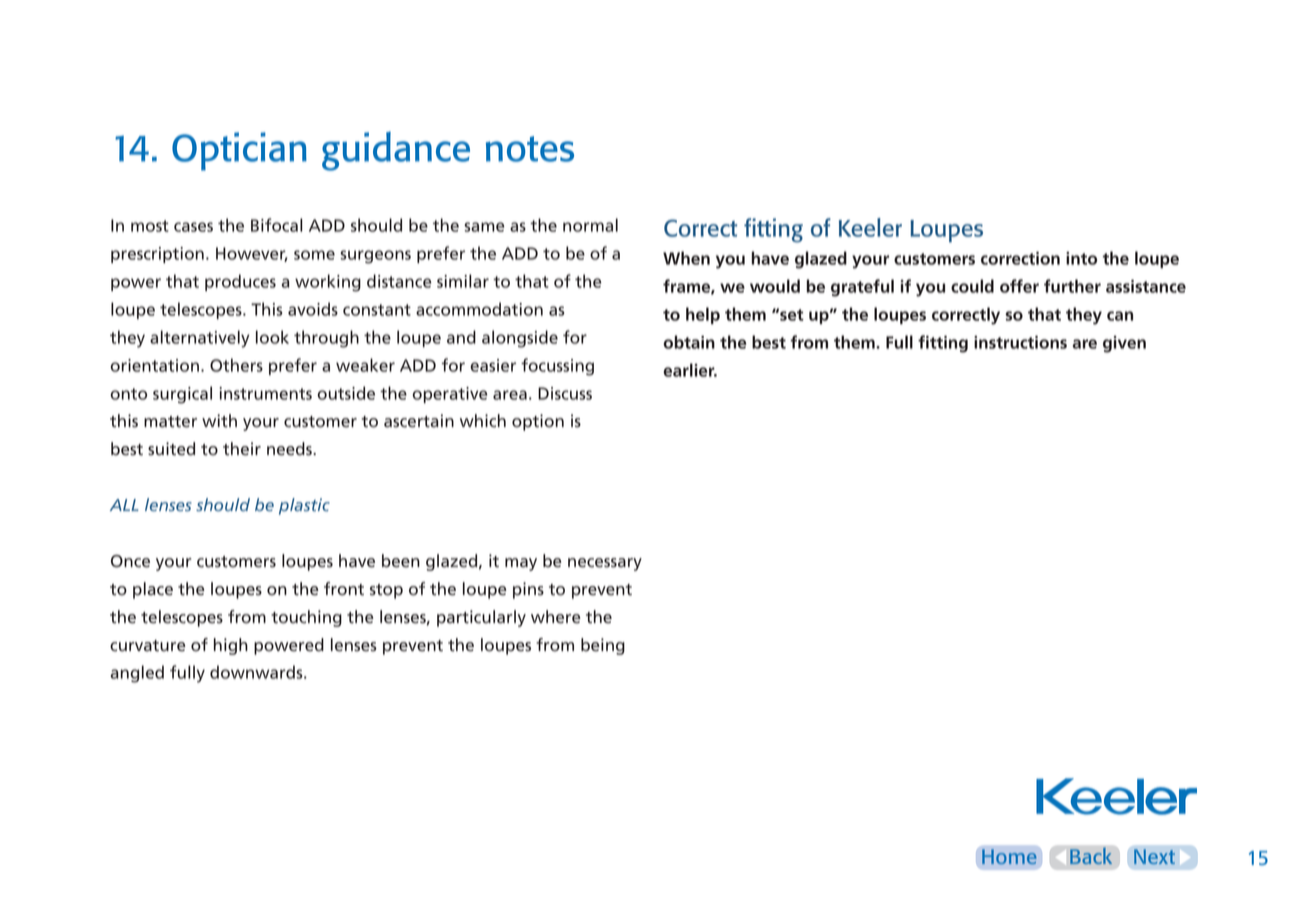  Describe the element at coordinates (272, 337) in the document. I see `look` at that location.
